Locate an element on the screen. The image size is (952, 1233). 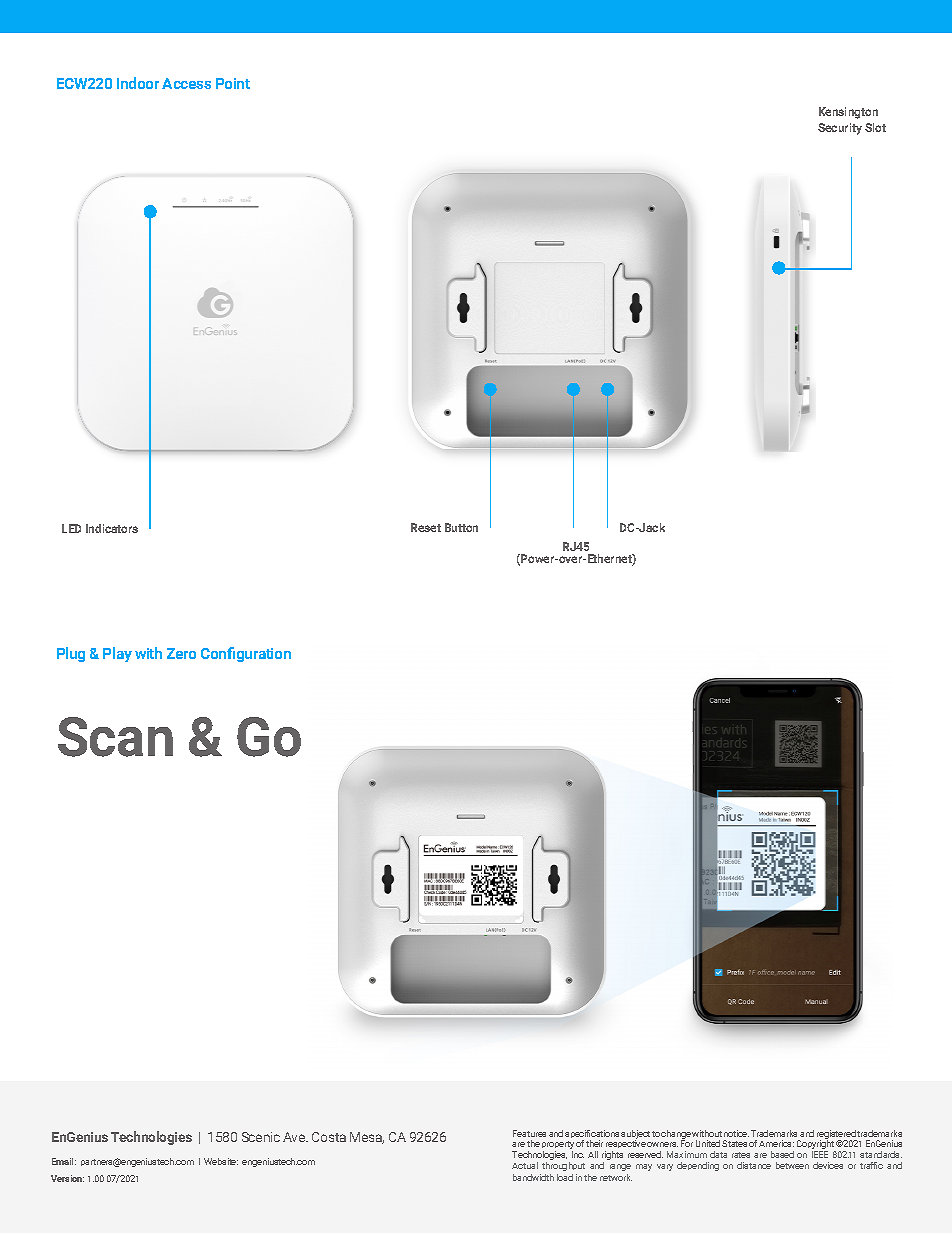
Access is located at coordinates (186, 83).
